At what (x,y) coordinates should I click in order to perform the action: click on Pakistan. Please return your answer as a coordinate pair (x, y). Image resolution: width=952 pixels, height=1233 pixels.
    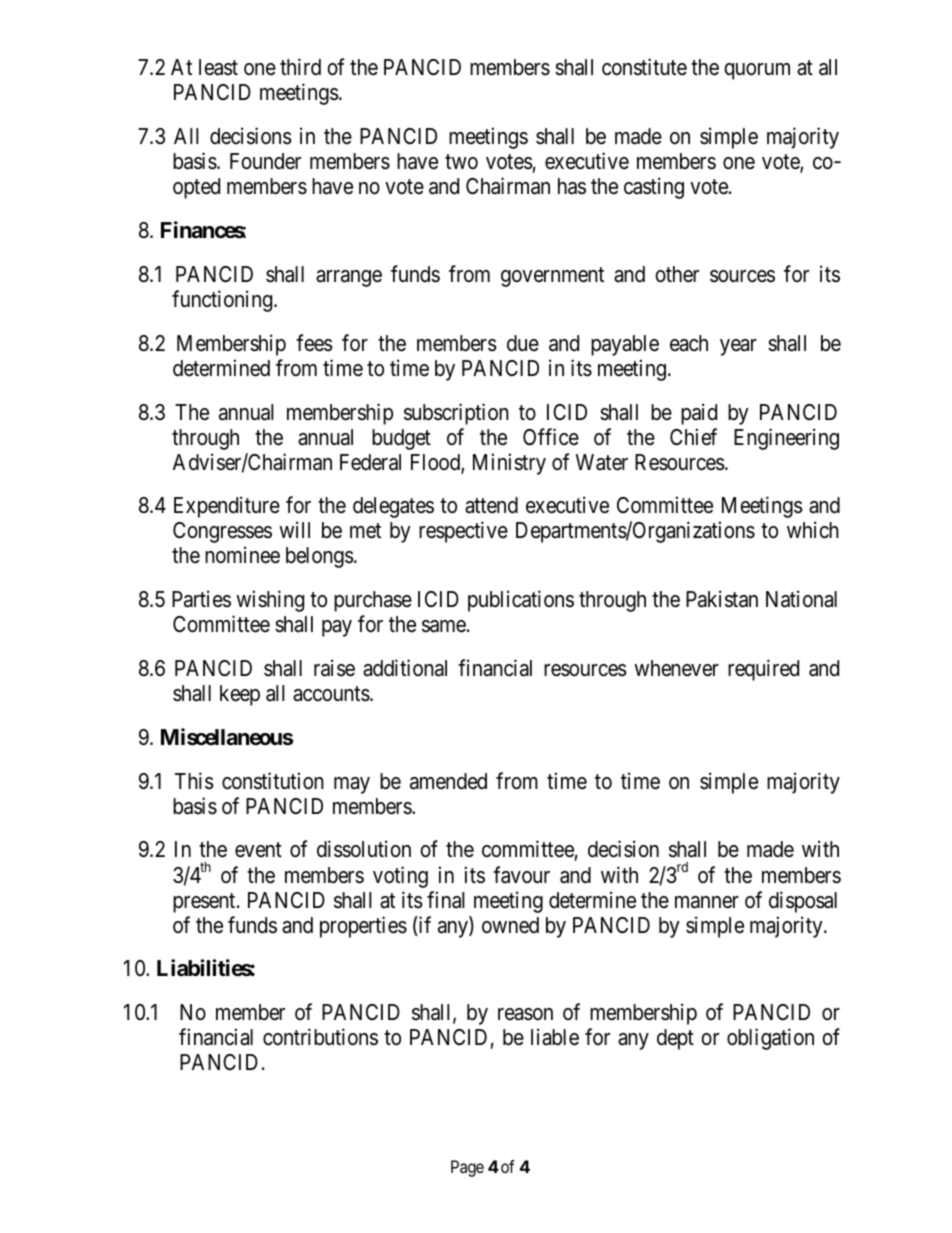
    Looking at the image, I should click on (722, 599).
